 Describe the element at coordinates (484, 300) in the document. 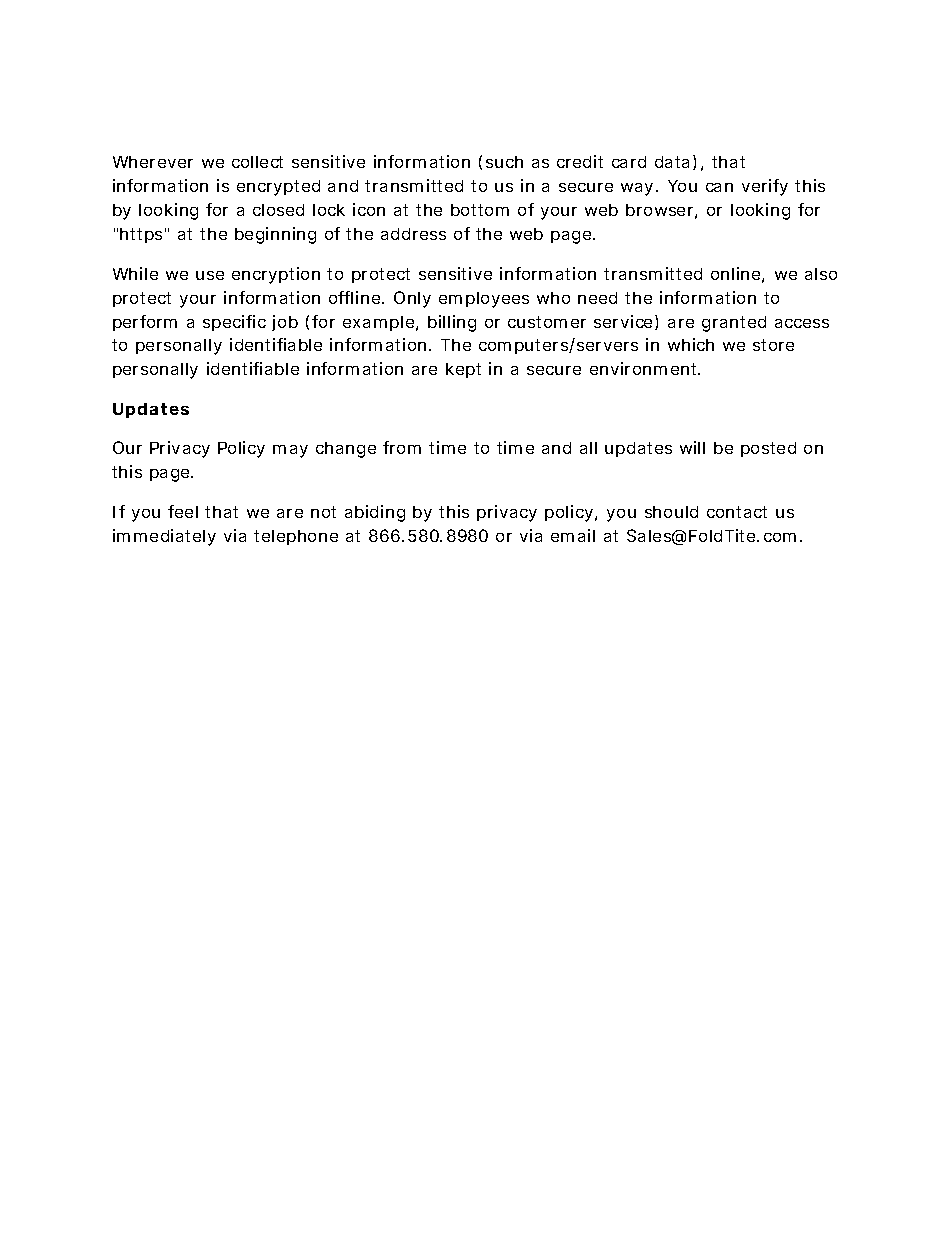

I see `employees` at that location.
